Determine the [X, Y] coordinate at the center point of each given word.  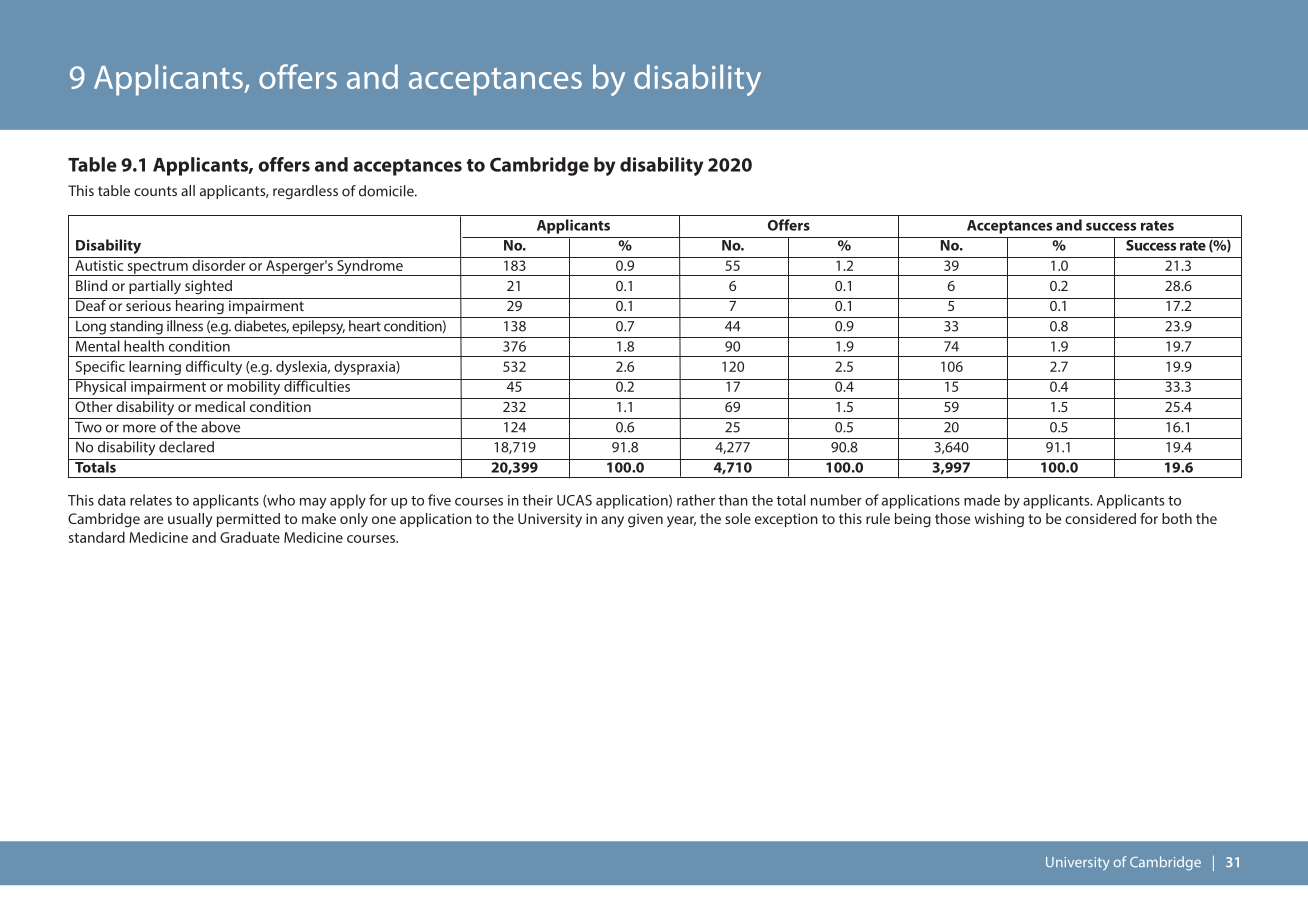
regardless [305, 192]
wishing [999, 520]
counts [155, 191]
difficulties [317, 385]
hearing [199, 306]
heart [365, 326]
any [612, 521]
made [982, 500]
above [220, 427]
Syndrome [370, 266]
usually [190, 520]
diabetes [261, 326]
